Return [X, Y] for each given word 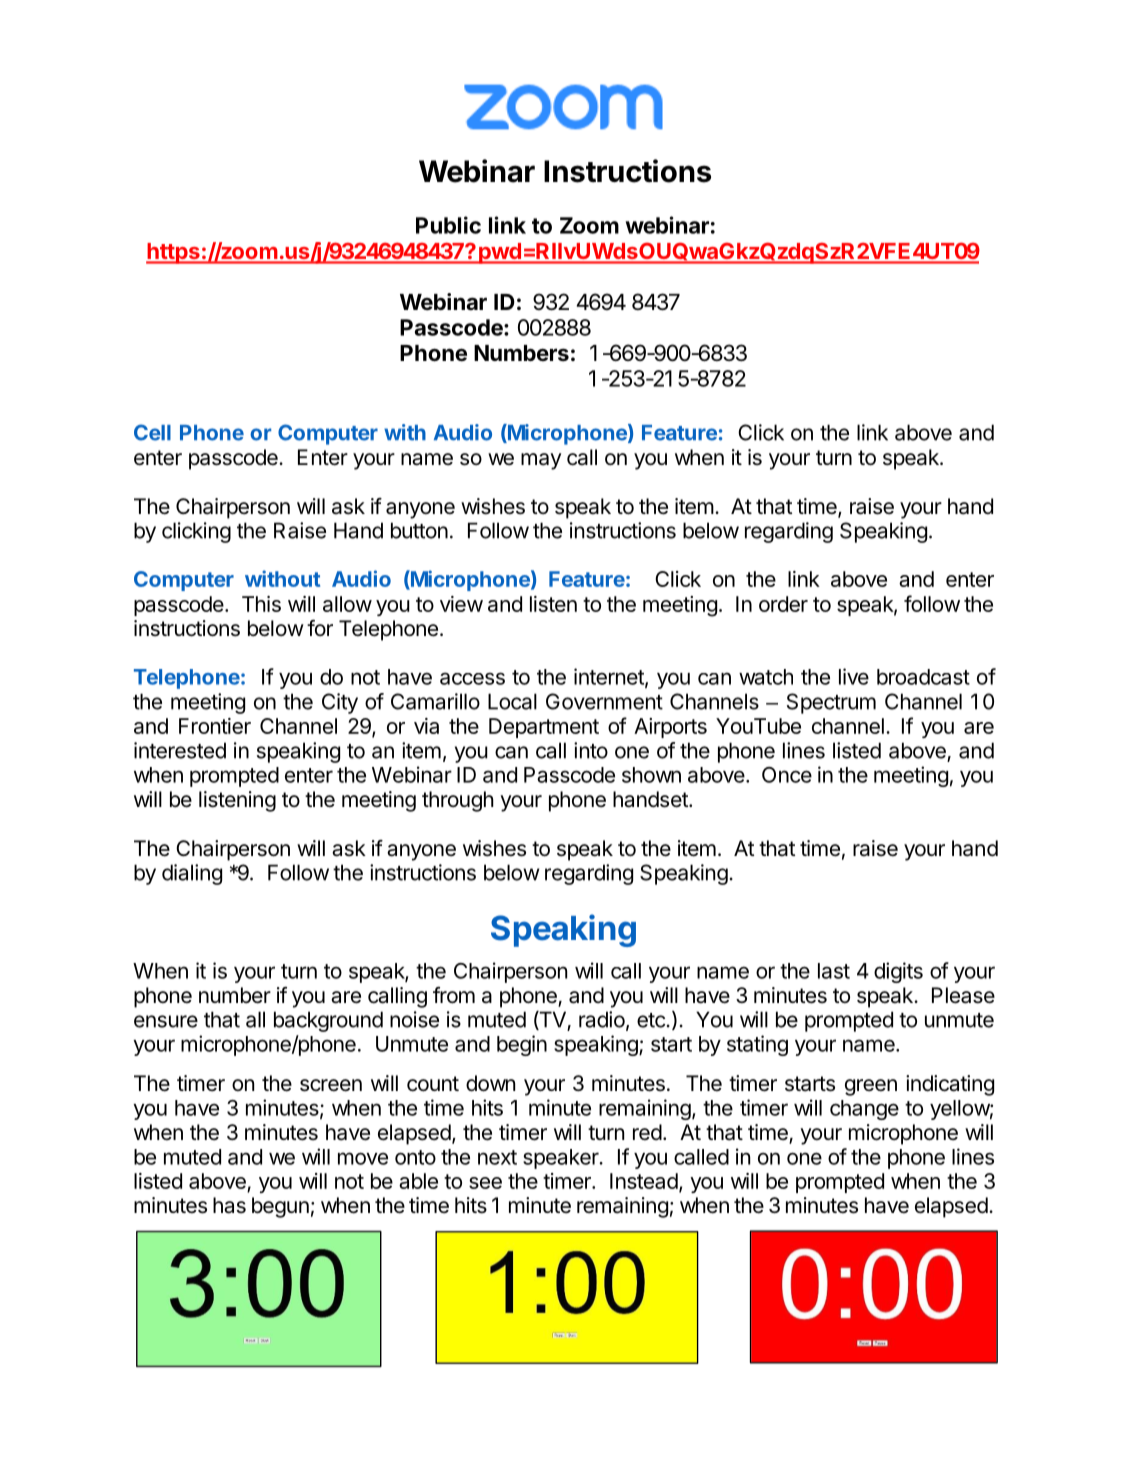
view [461, 604]
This [261, 604]
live [854, 676]
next [497, 1157]
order [783, 604]
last [834, 971]
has [229, 1205]
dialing [192, 874]
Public [448, 225]
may [541, 461]
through [458, 801]
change [864, 1110]
